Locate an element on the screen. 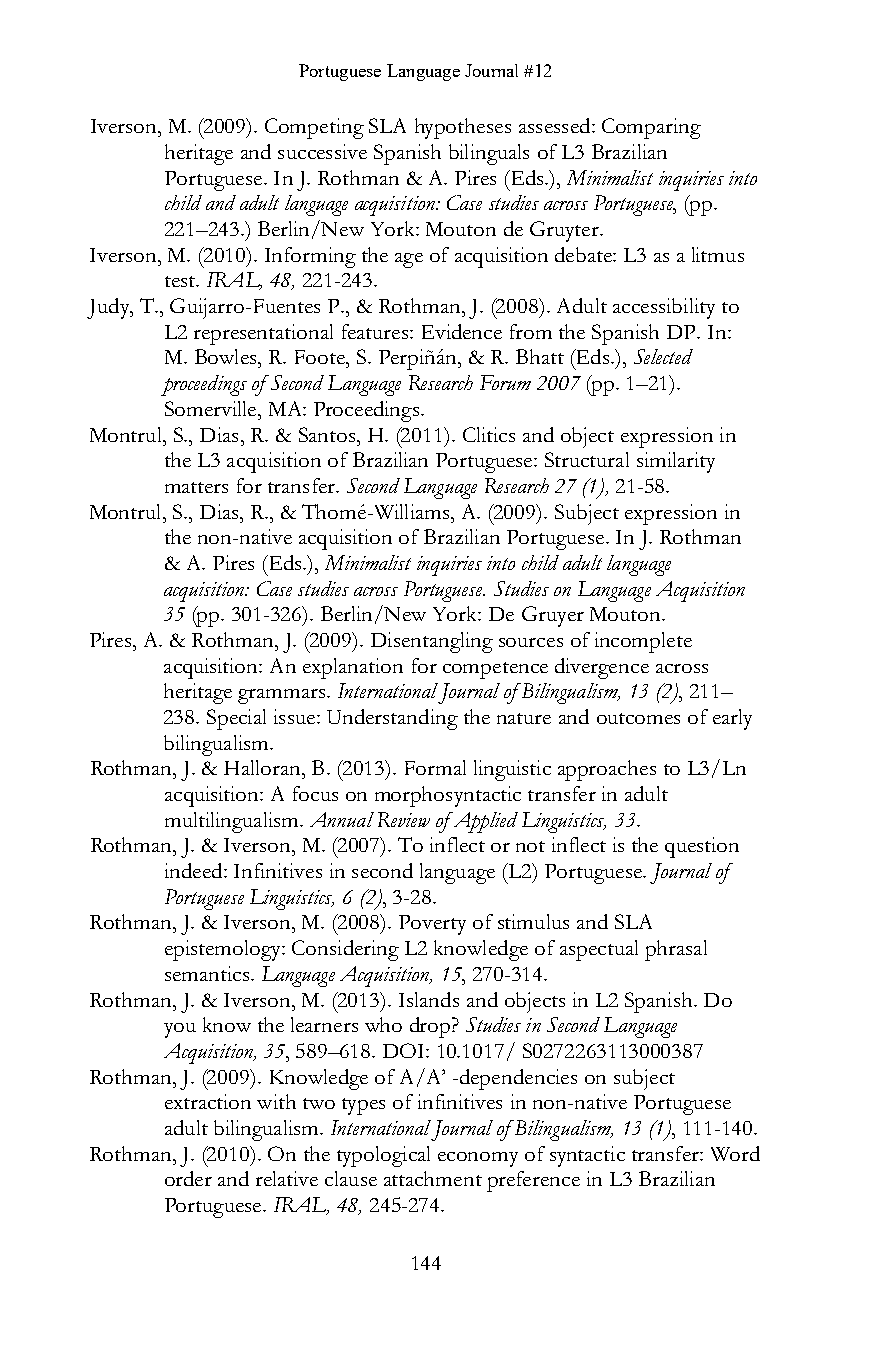  Comparing is located at coordinates (651, 128).
